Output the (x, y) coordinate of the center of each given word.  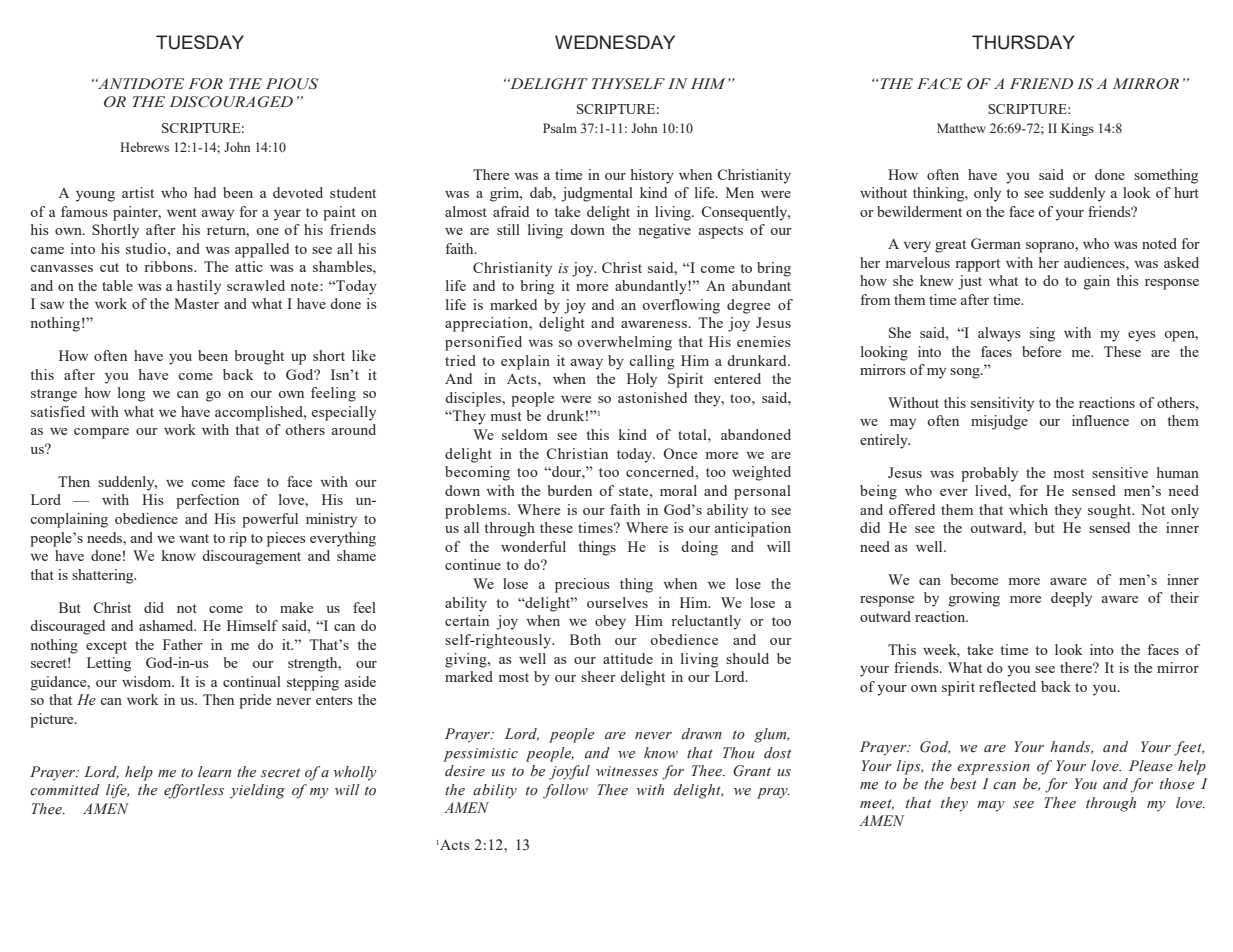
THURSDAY (1023, 42)
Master (196, 303)
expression (993, 768)
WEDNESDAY (615, 42)
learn (214, 771)
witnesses (627, 771)
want (194, 538)
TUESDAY (200, 42)
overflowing (681, 306)
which (1028, 509)
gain (1097, 282)
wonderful (533, 546)
